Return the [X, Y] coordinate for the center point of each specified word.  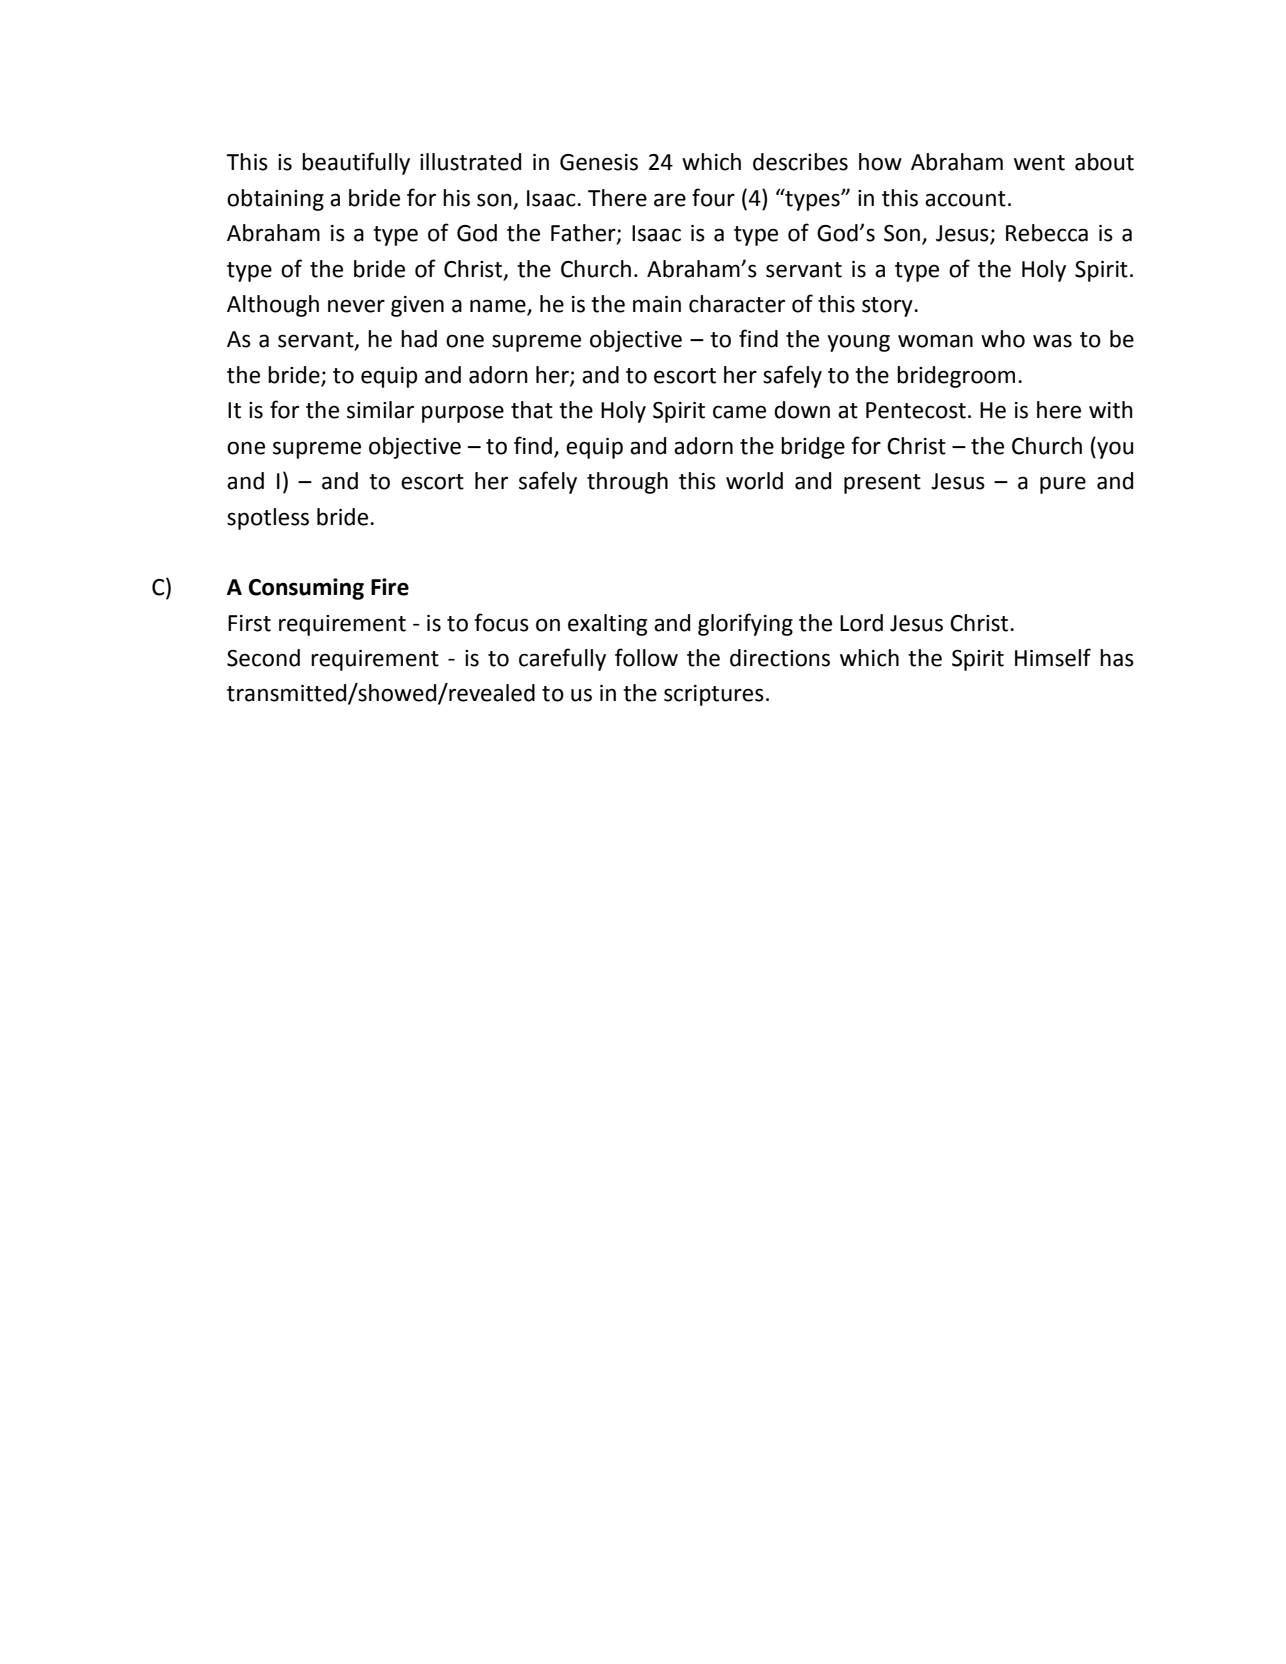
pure [1063, 485]
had [419, 339]
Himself [1053, 657]
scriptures [714, 695]
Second [263, 658]
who [1003, 339]
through [627, 483]
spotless [268, 519]
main [657, 304]
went [1039, 163]
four [713, 197]
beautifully [356, 163]
